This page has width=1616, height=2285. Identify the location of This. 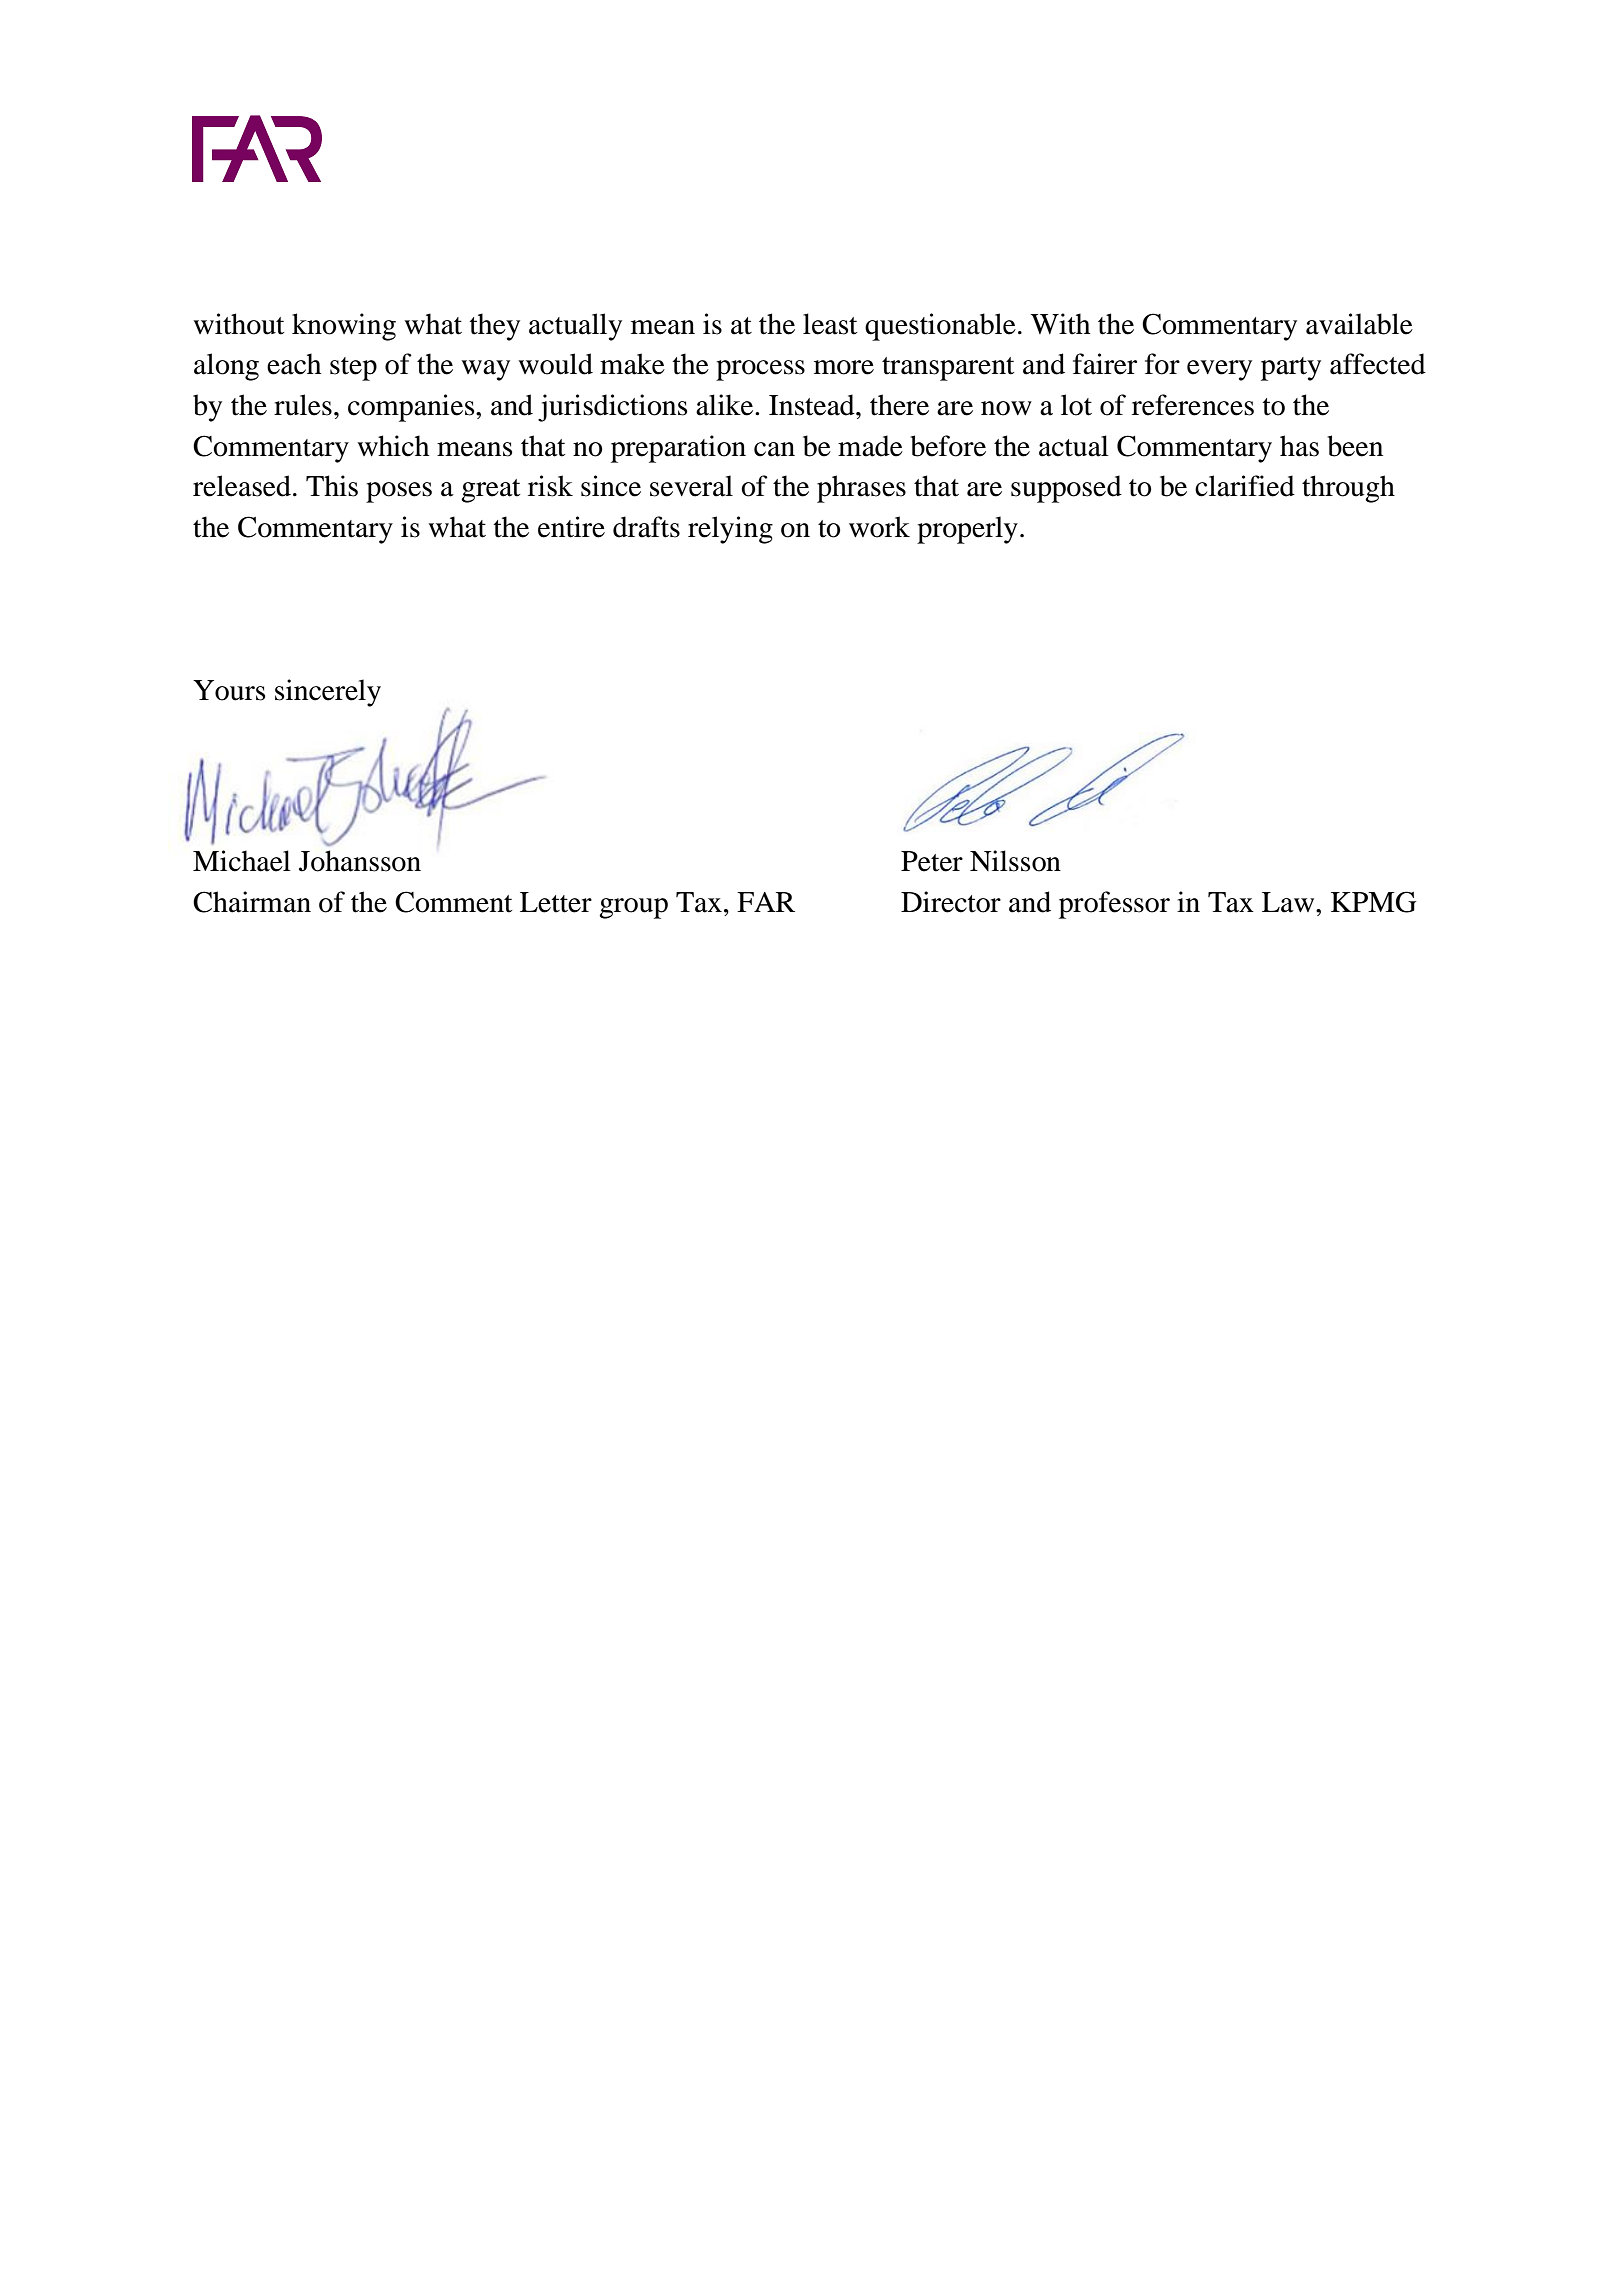
(332, 486).
